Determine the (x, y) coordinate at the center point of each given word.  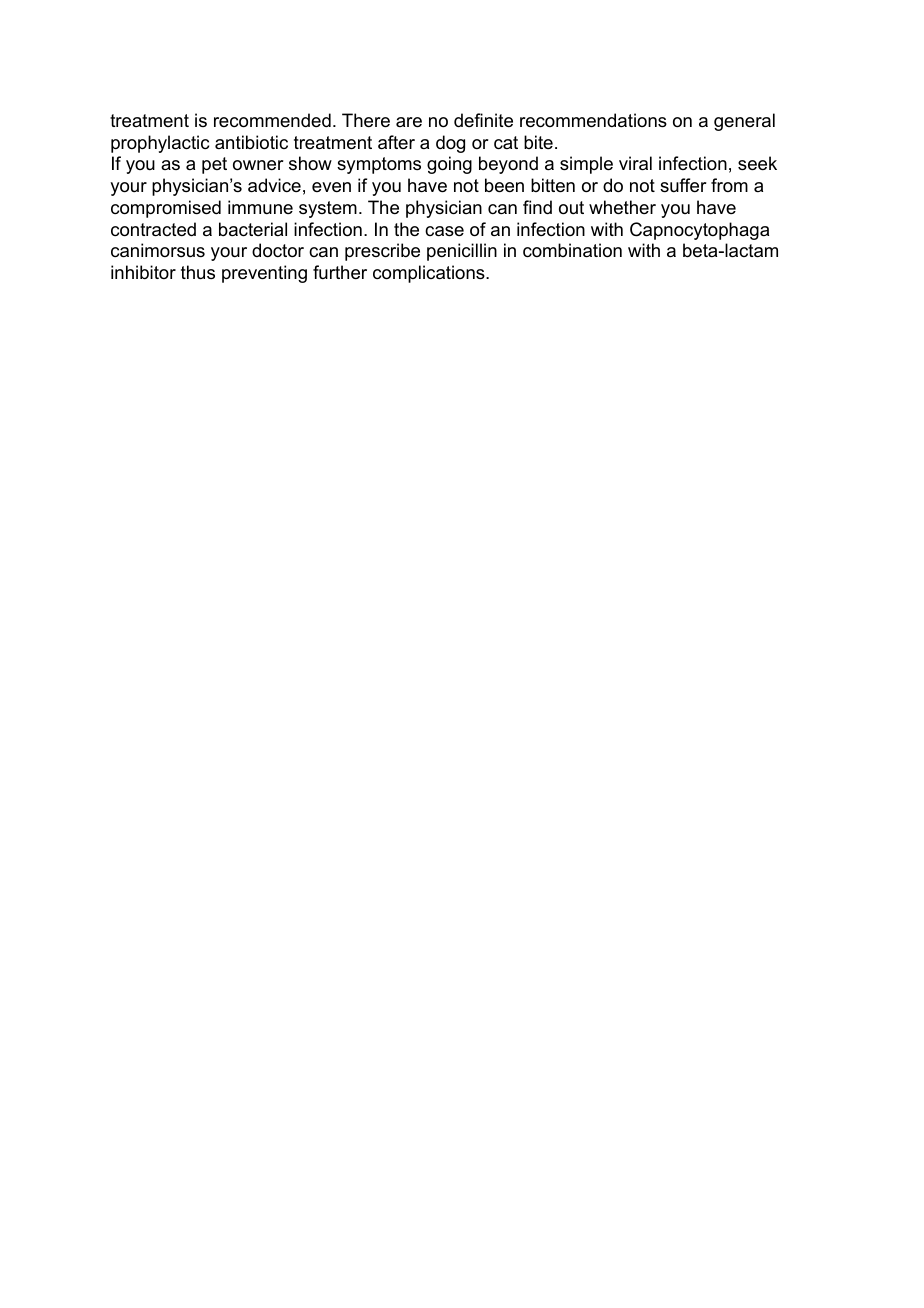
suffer (683, 185)
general (744, 122)
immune (260, 207)
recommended (272, 120)
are (409, 122)
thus (198, 272)
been (504, 185)
